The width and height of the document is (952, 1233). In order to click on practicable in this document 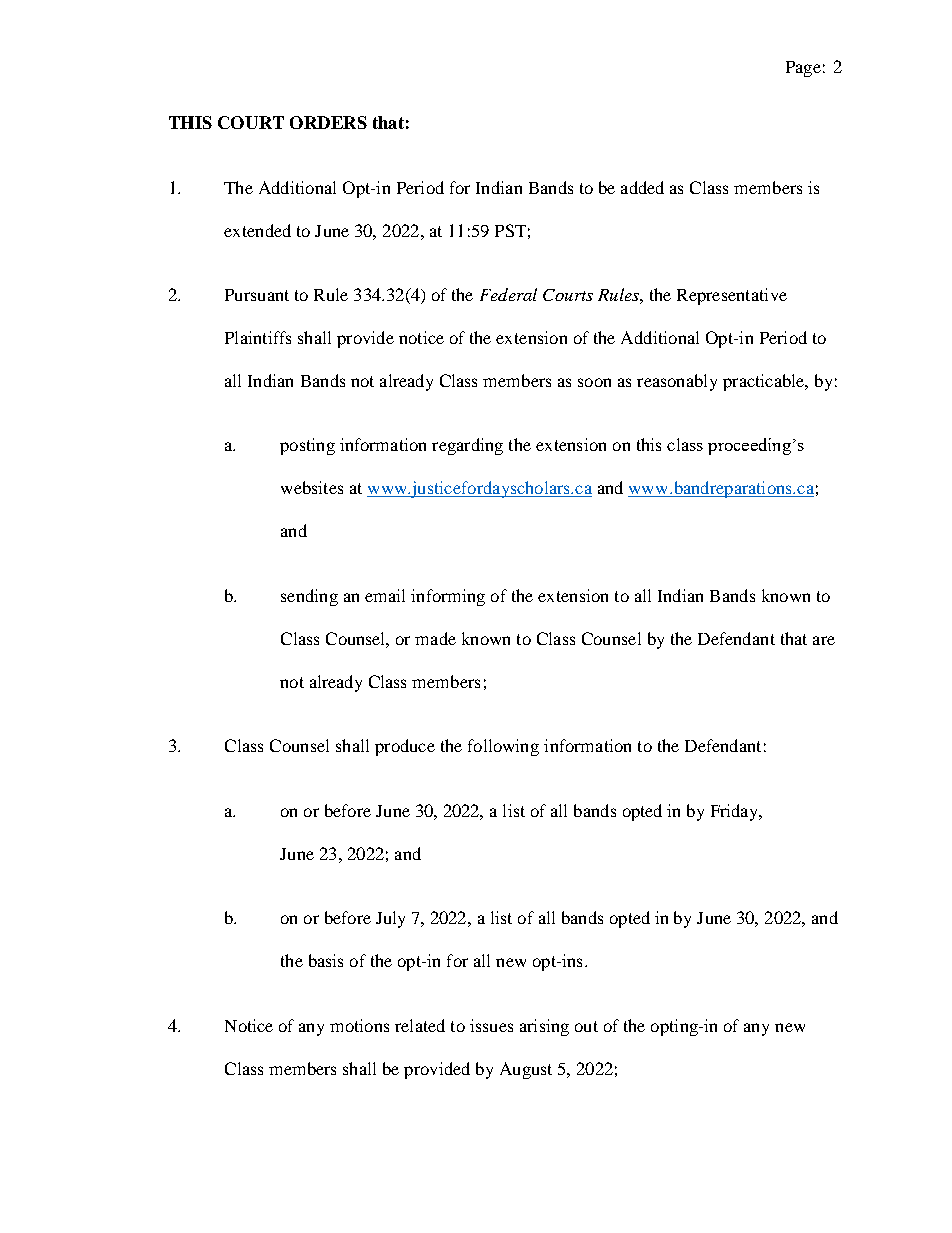, I will do `click(765, 382)`.
